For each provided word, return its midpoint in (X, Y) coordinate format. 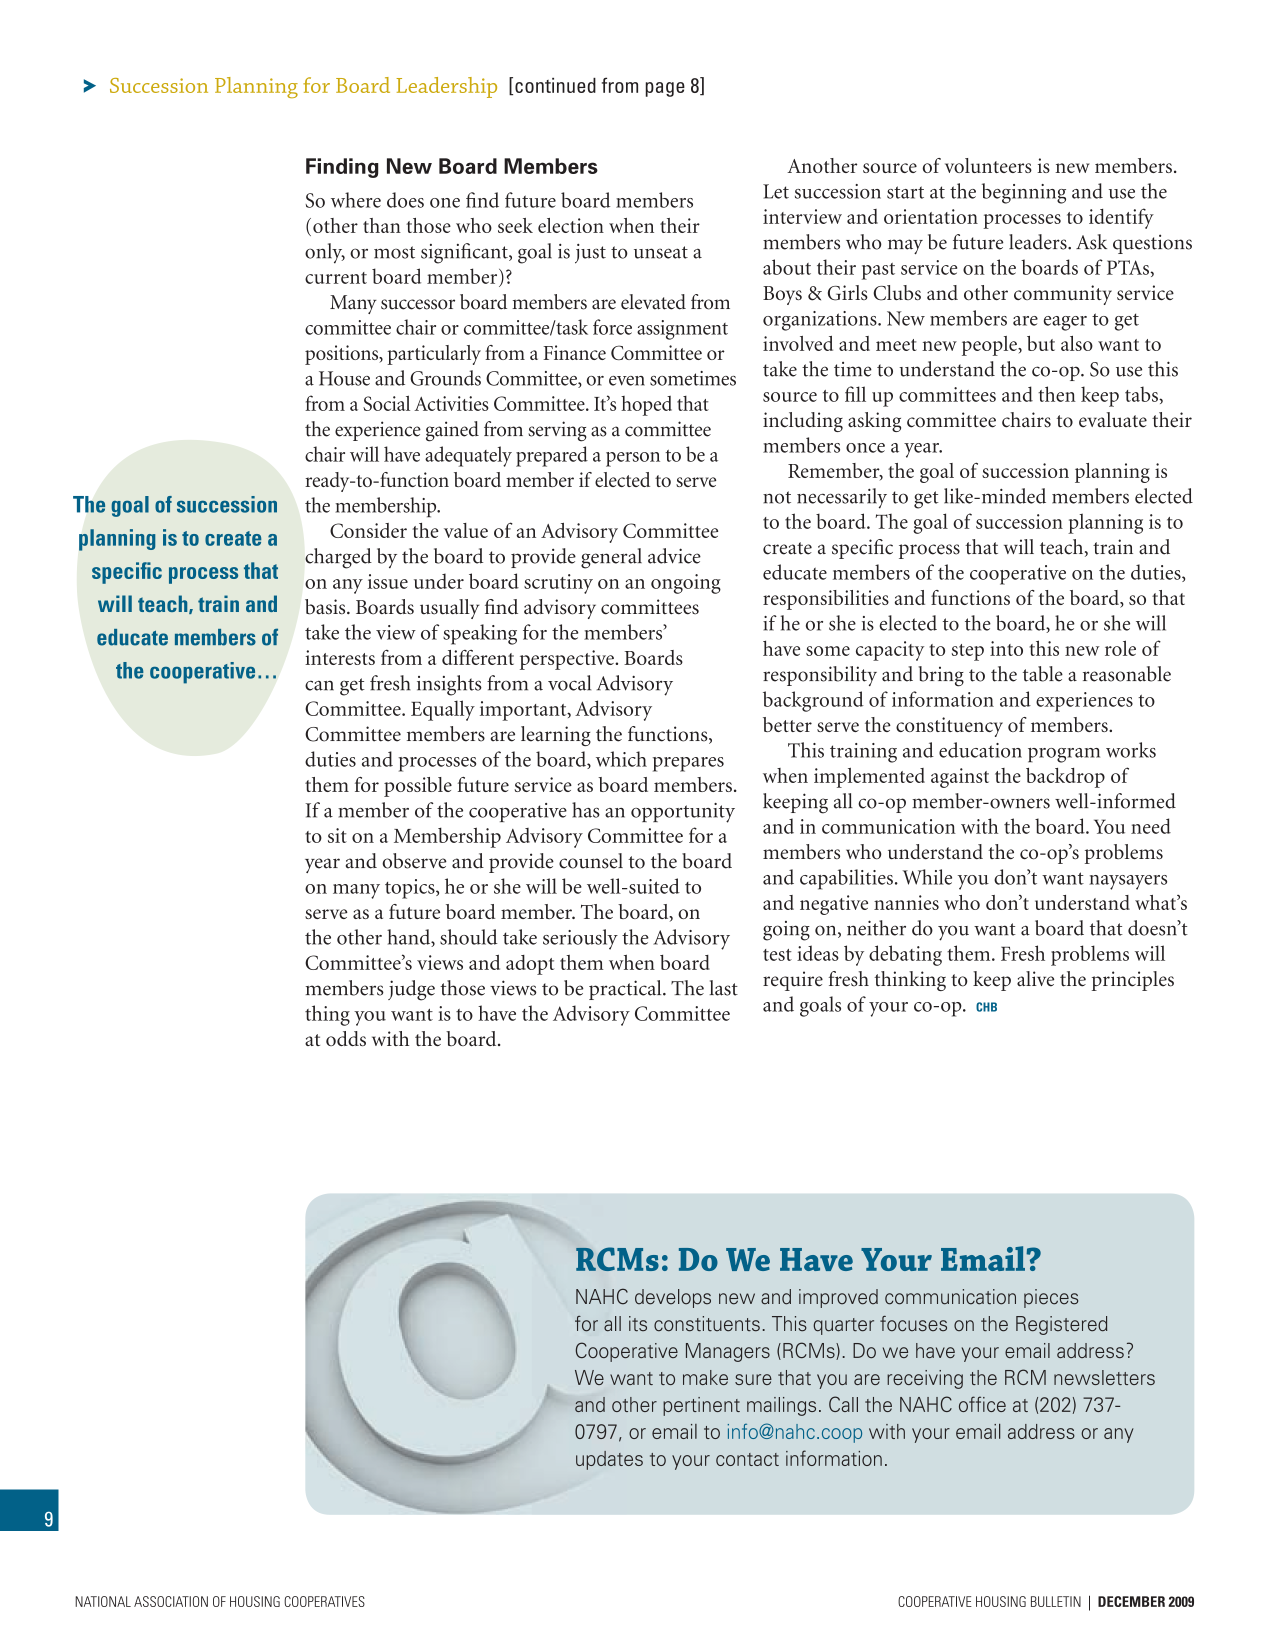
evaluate (1113, 420)
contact (747, 1459)
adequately (468, 456)
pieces (1051, 1298)
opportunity (683, 813)
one (445, 203)
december (1131, 1601)
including (803, 422)
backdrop (1065, 778)
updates (609, 1460)
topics (411, 889)
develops (673, 1298)
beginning (1024, 193)
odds (346, 1038)
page (665, 89)
